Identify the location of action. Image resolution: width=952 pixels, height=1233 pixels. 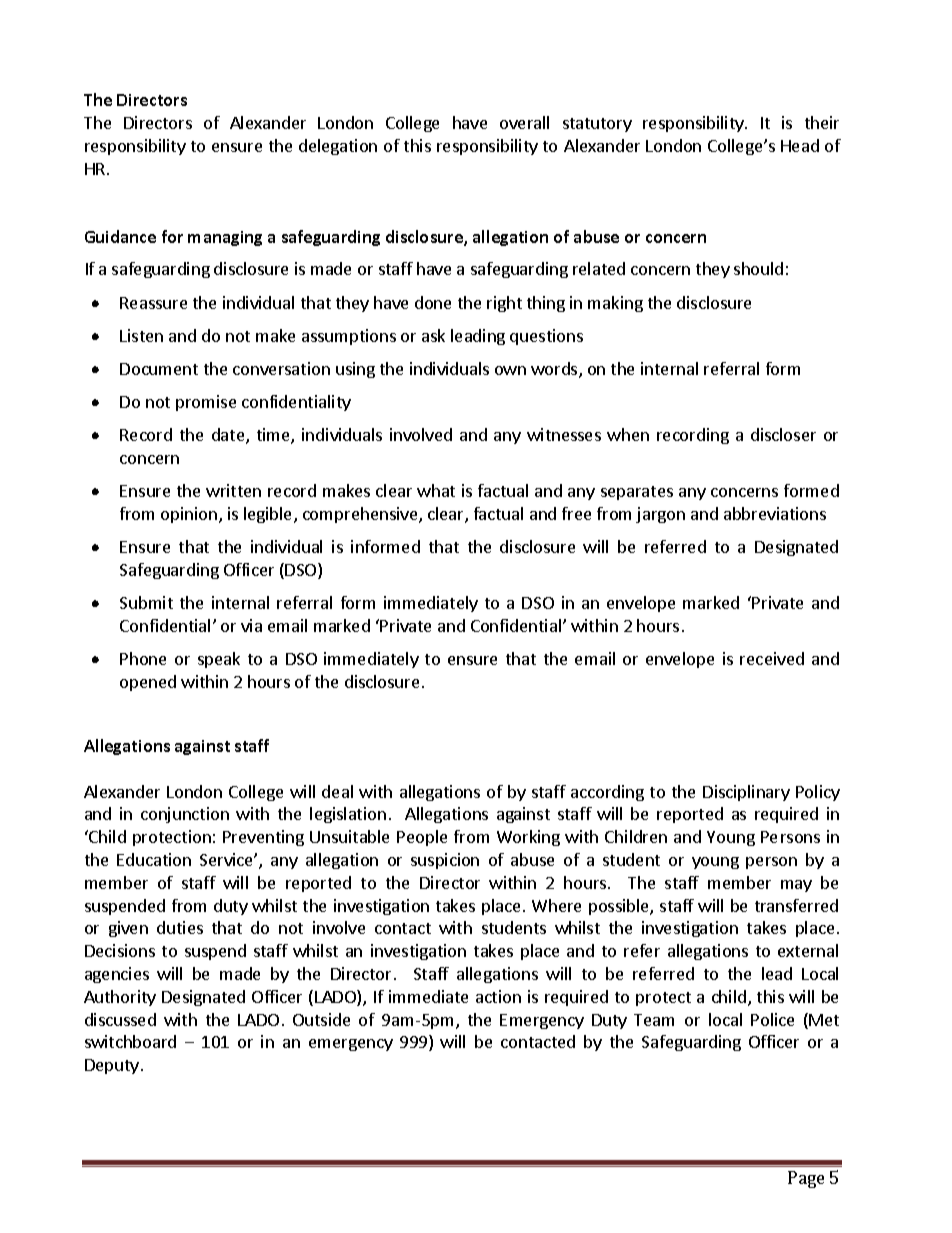
(498, 996).
